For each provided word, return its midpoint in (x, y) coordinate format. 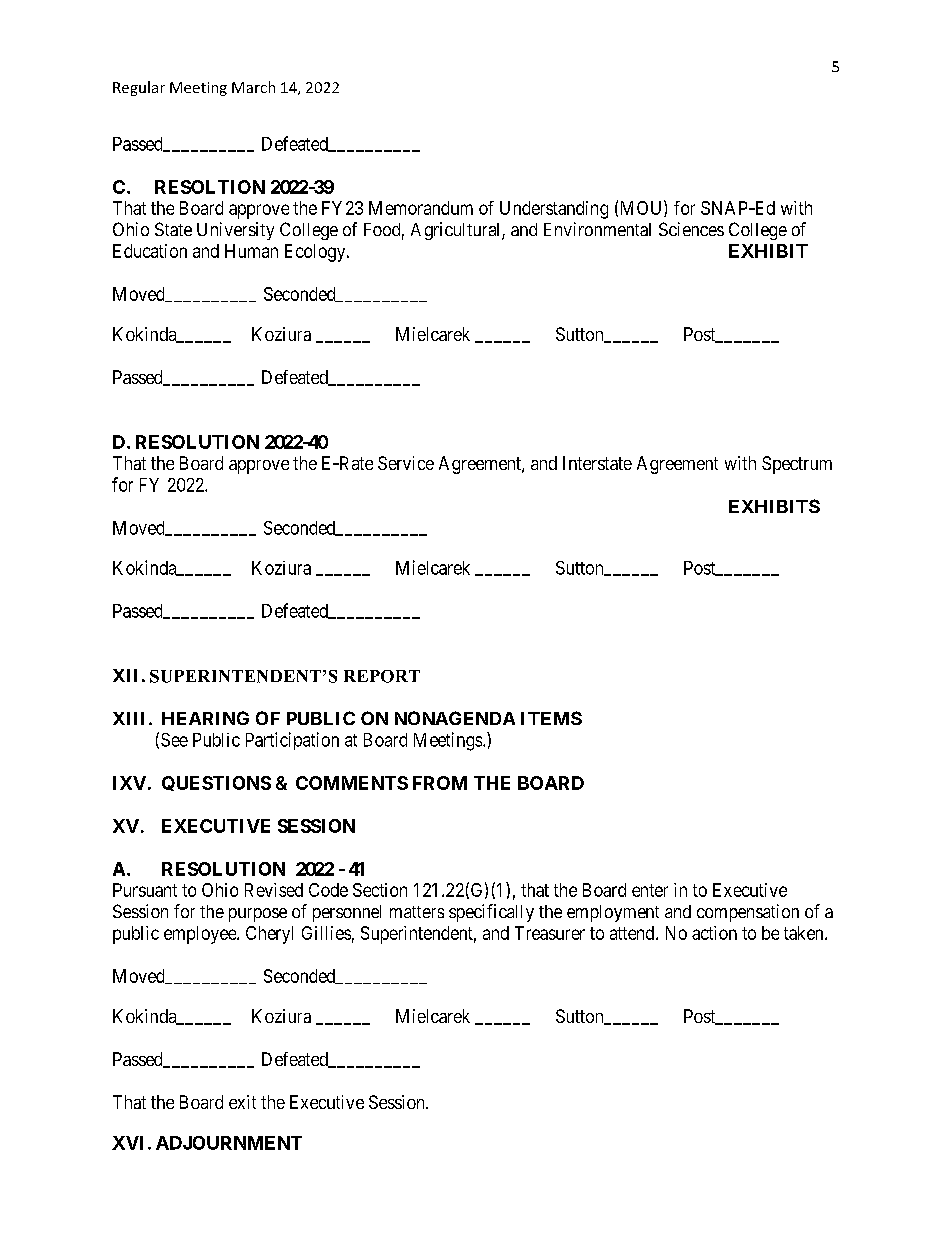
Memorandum (421, 208)
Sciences (691, 229)
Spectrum (797, 465)
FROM (440, 783)
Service (406, 463)
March (253, 87)
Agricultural (457, 231)
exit (242, 1102)
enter (650, 890)
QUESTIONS (216, 783)
